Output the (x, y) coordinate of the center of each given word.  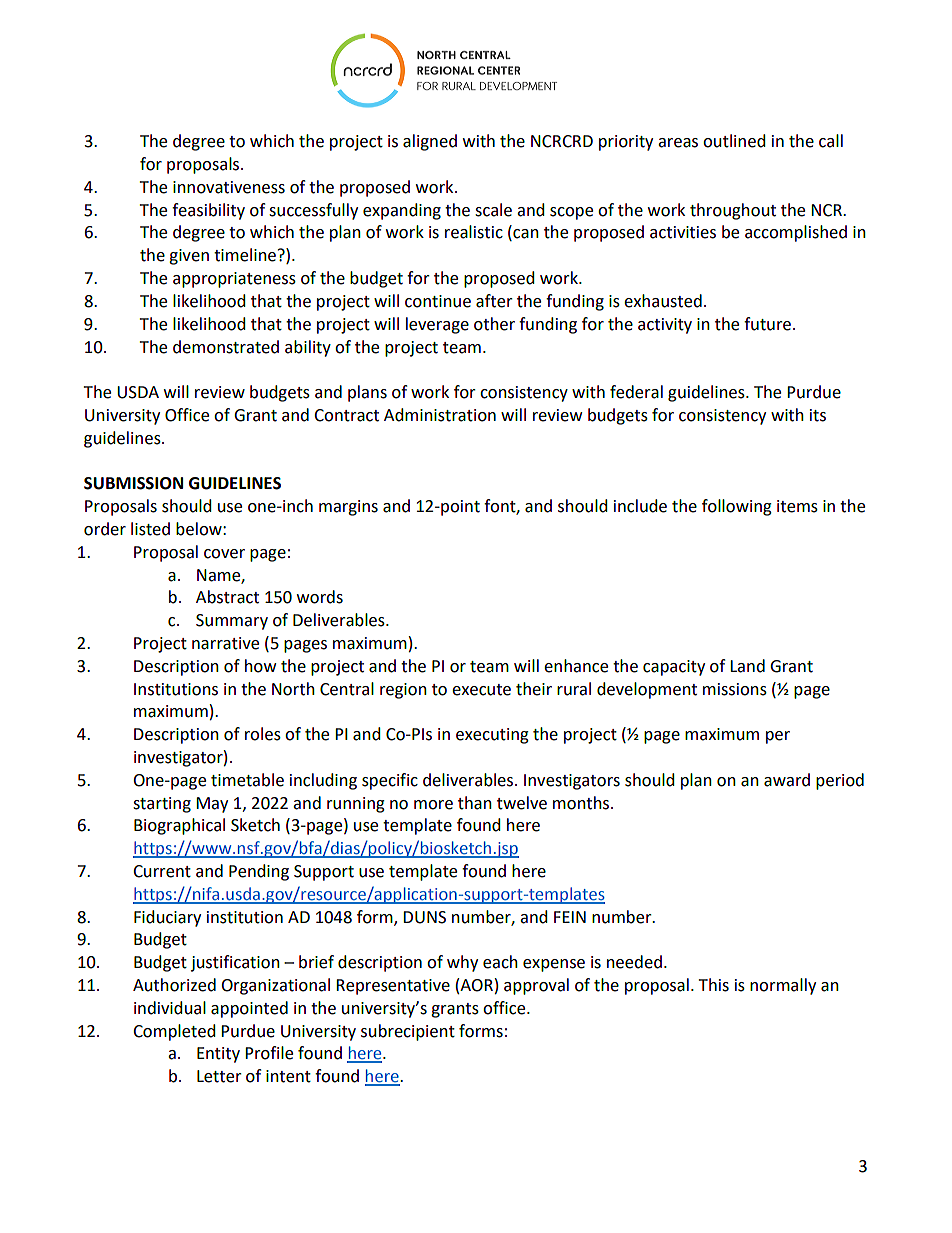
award (787, 780)
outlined (734, 141)
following (737, 507)
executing (492, 736)
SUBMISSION (133, 483)
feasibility (208, 211)
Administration (440, 415)
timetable (247, 780)
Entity (218, 1055)
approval (536, 986)
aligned (430, 142)
